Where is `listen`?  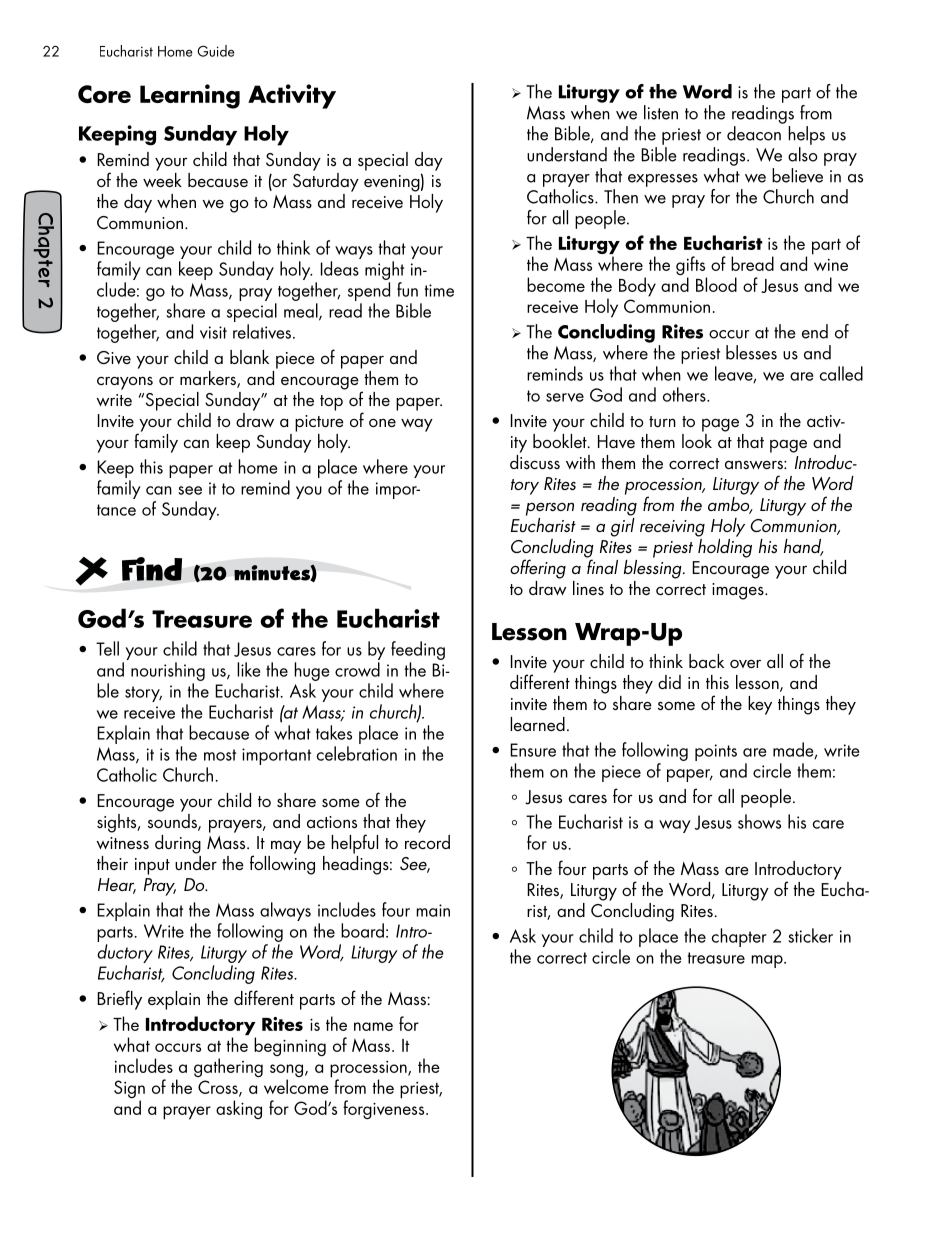 listen is located at coordinates (661, 112).
